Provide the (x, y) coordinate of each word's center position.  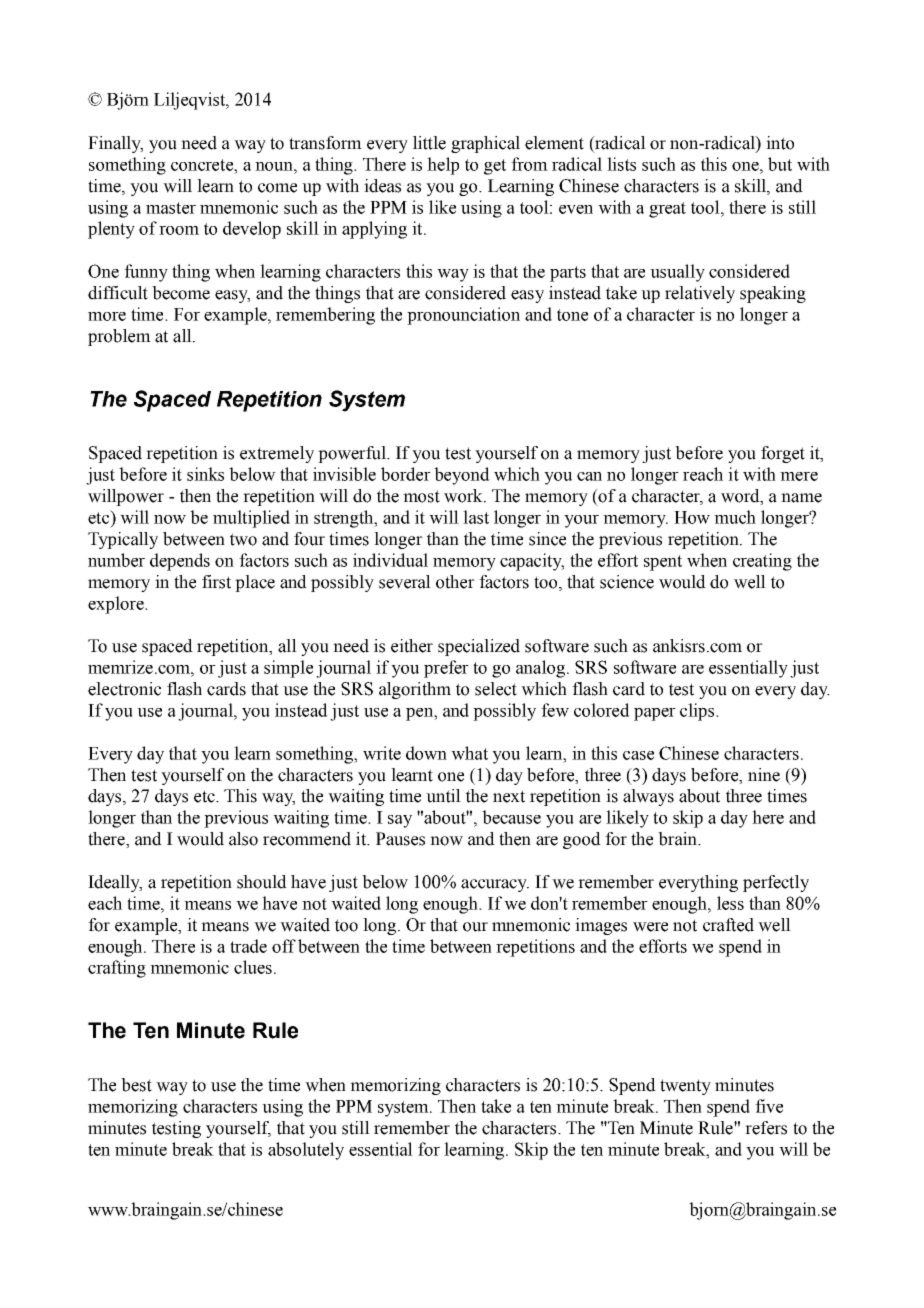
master (171, 208)
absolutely (306, 1151)
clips (698, 712)
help (443, 166)
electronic (124, 689)
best (136, 1085)
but (780, 164)
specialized (479, 647)
